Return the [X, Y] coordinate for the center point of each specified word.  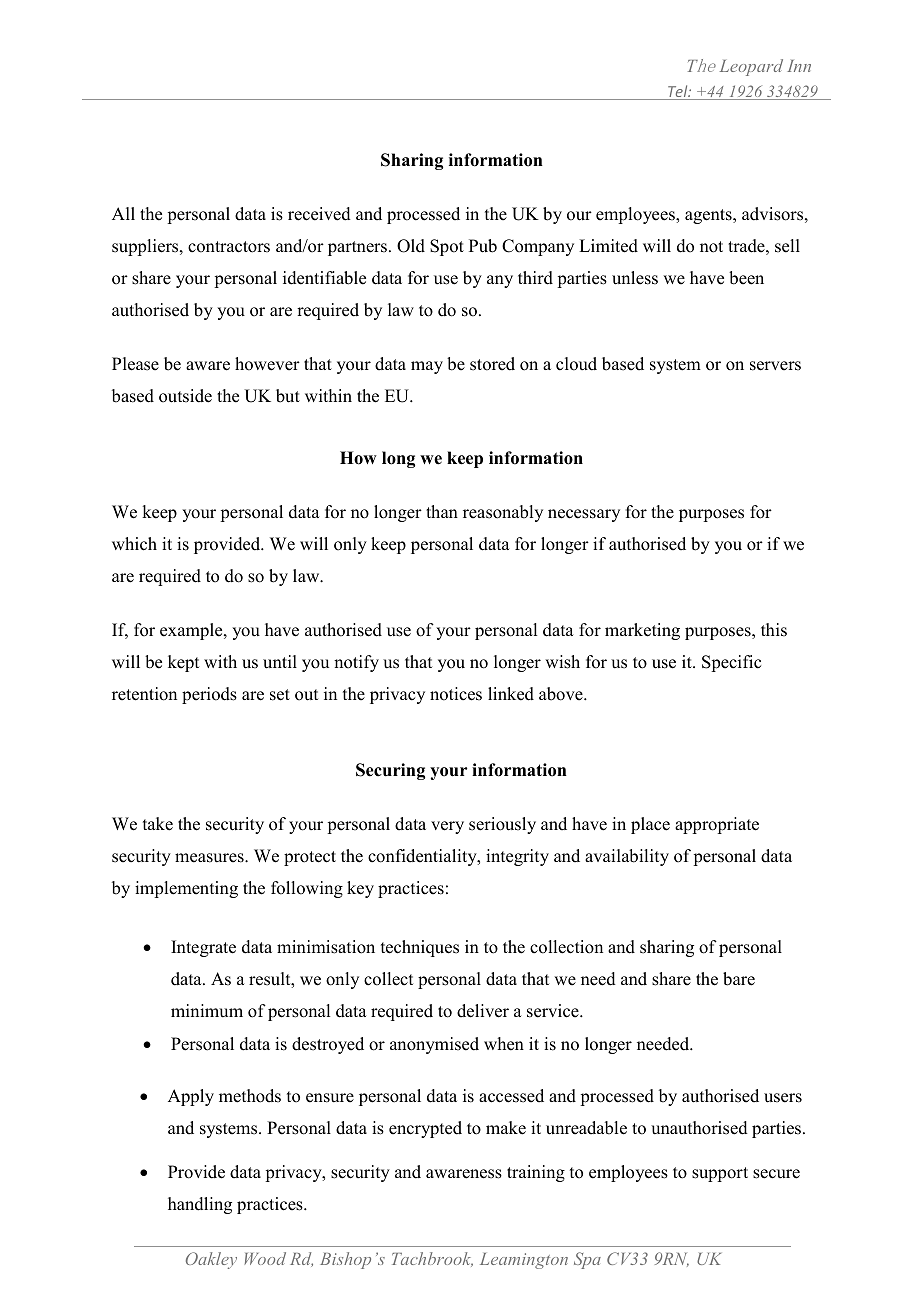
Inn [799, 66]
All [123, 213]
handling [200, 1205]
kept [183, 663]
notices [456, 694]
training [536, 1173]
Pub [483, 246]
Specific [731, 663]
